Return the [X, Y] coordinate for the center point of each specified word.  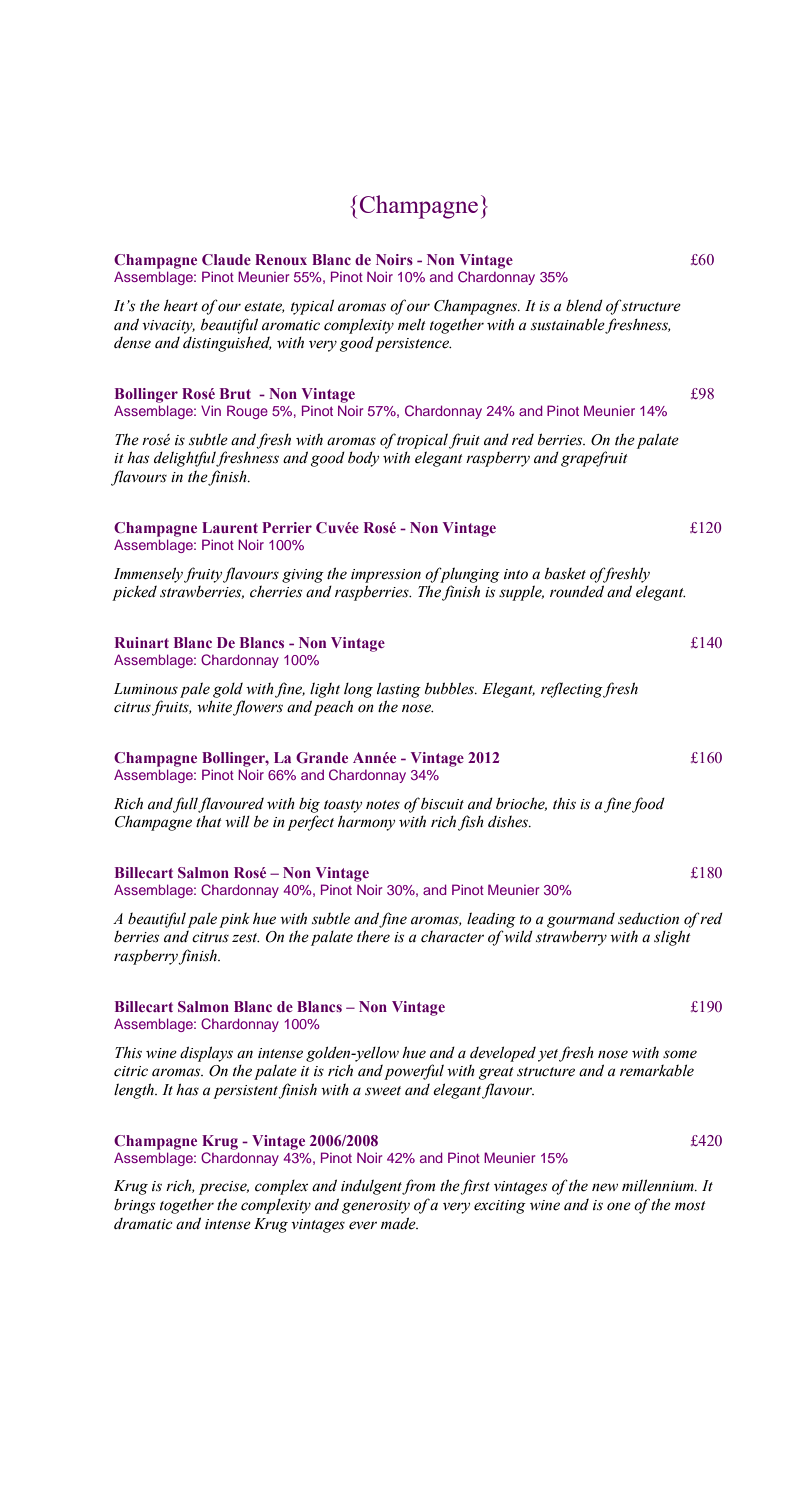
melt [412, 324]
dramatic [143, 1223]
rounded [577, 591]
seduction [648, 918]
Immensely [148, 575]
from [418, 1187]
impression [386, 576]
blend [584, 305]
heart [181, 305]
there [373, 936]
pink [234, 920]
